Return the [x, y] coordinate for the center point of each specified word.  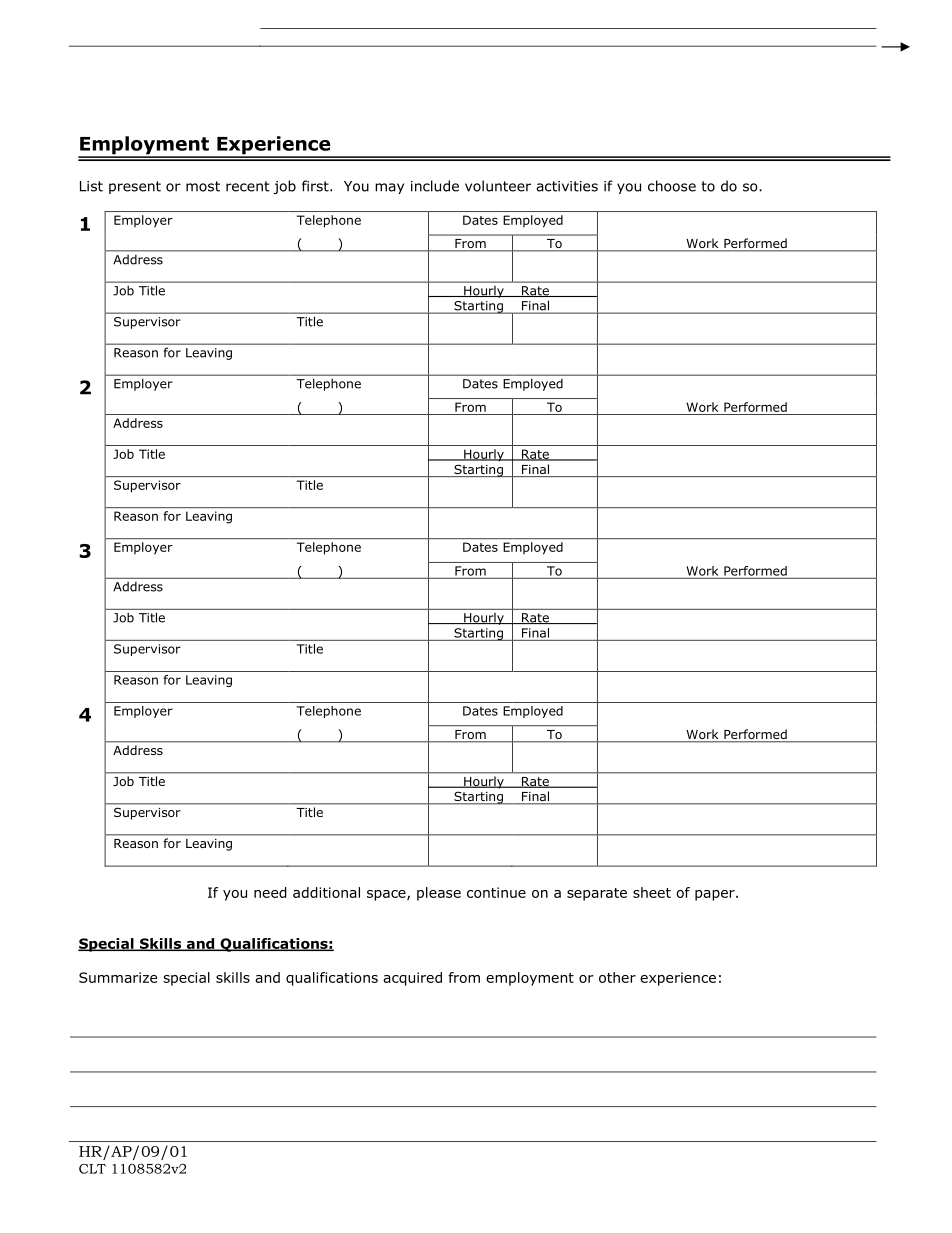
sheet [652, 892]
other [617, 977]
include [435, 186]
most [203, 186]
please [439, 894]
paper [716, 895]
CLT [92, 1169]
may [389, 188]
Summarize [118, 977]
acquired [412, 979]
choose [672, 186]
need [270, 892]
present [135, 187]
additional [326, 892]
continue [496, 892]
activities [567, 186]
